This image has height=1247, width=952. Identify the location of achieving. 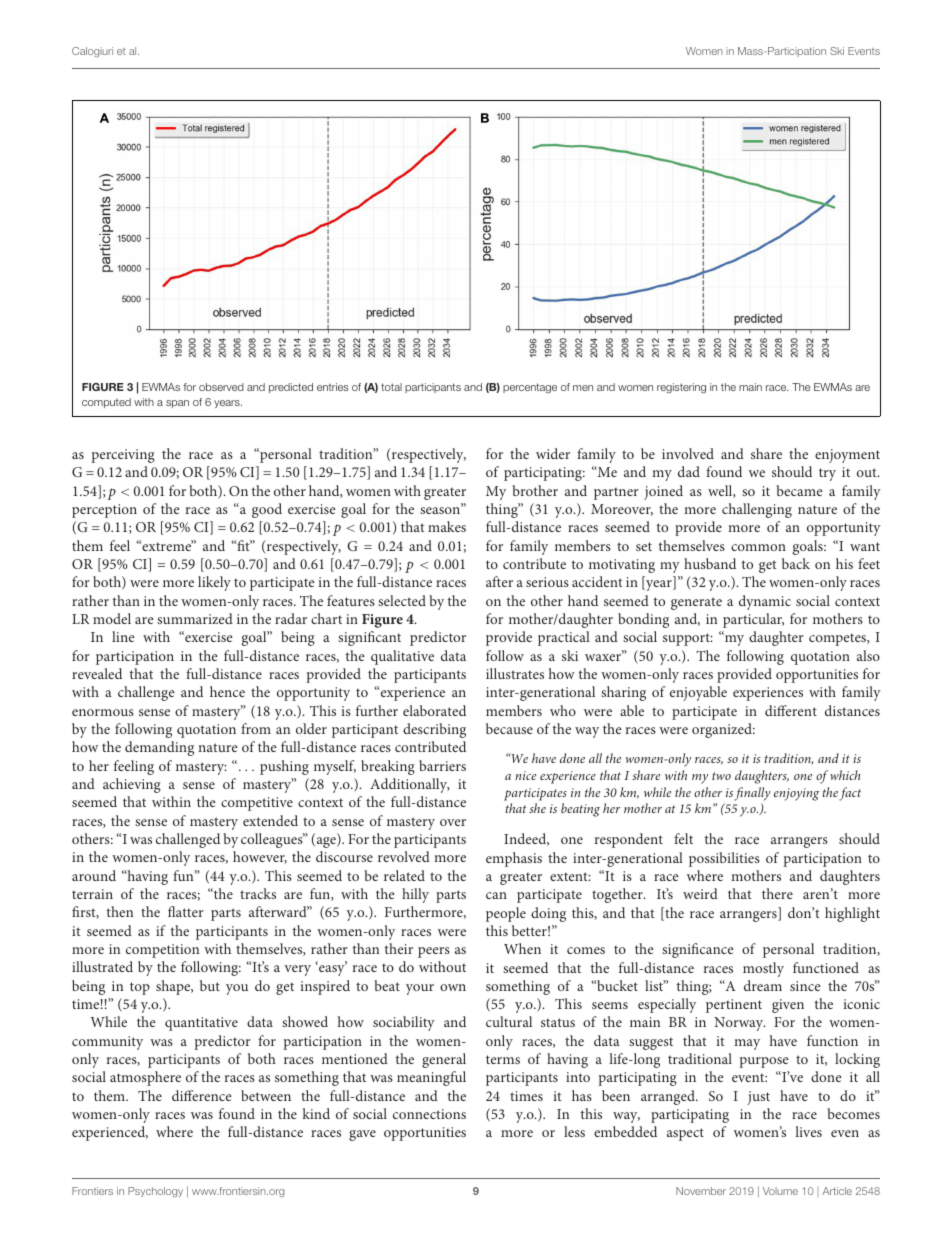
(132, 785).
